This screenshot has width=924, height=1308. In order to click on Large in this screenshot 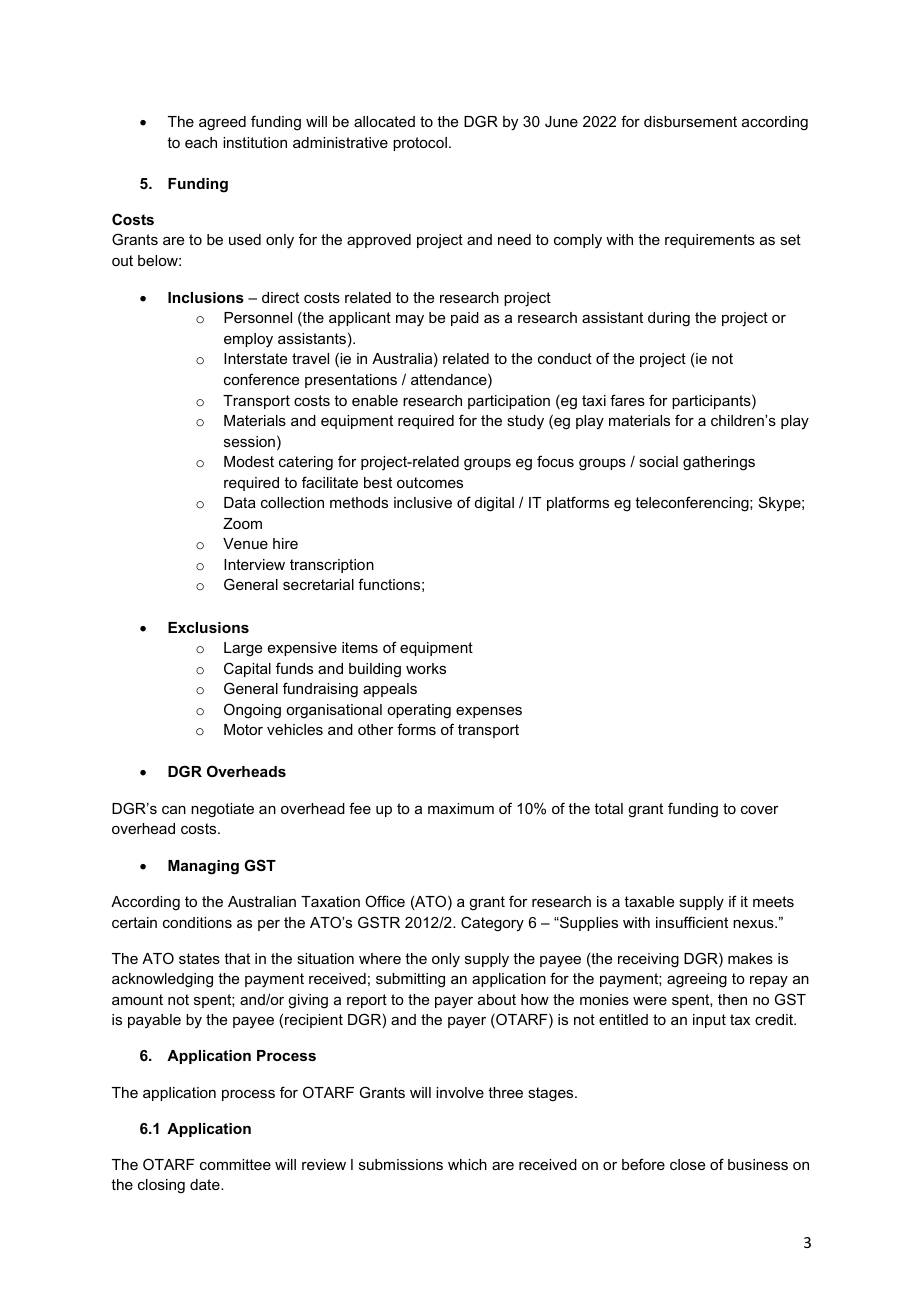, I will do `click(243, 649)`.
